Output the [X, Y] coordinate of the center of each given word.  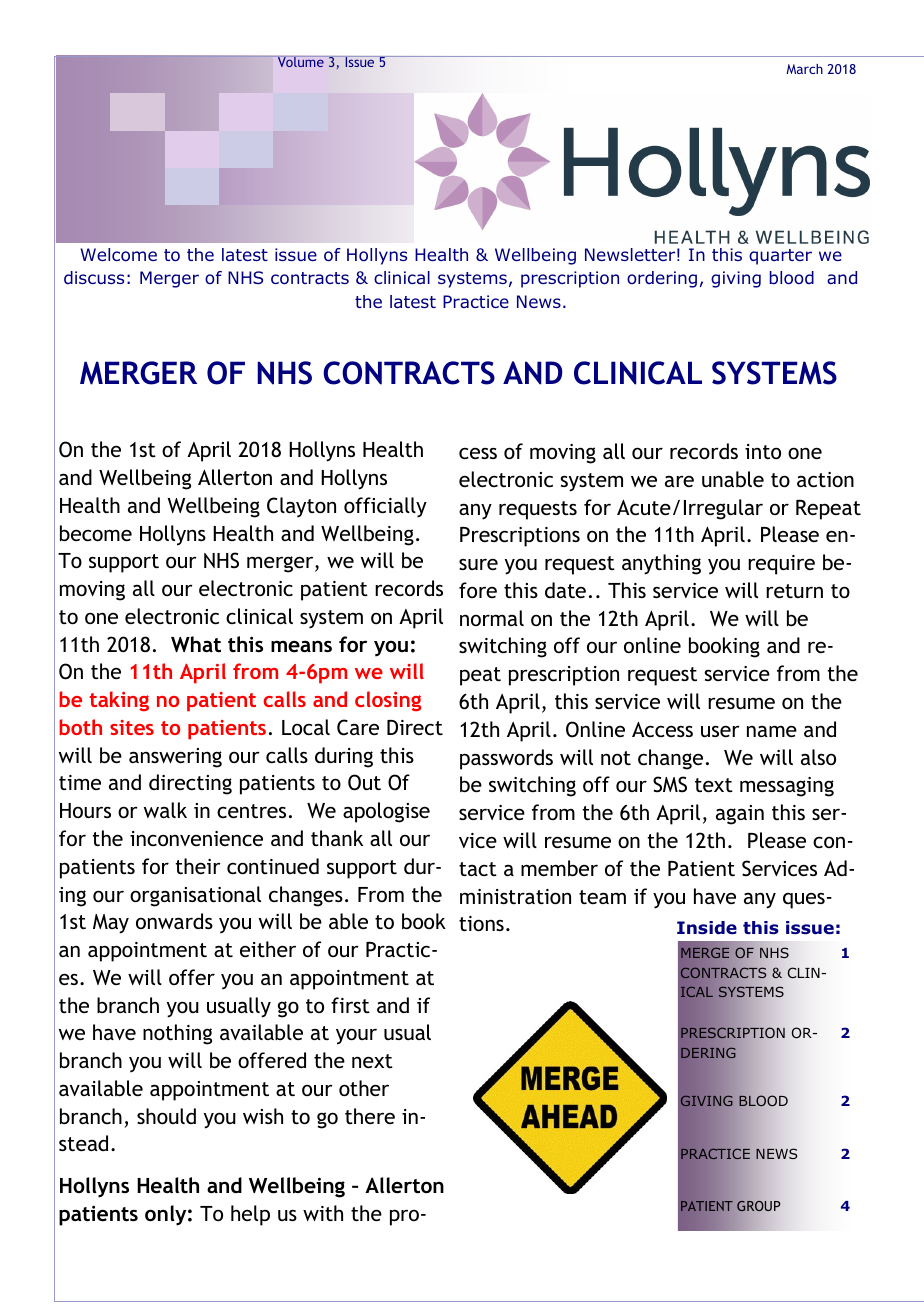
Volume [301, 61]
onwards [174, 921]
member [559, 868]
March [804, 69]
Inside [707, 928]
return [794, 591]
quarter [780, 257]
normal [492, 618]
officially [385, 507]
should [166, 1116]
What [196, 644]
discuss [94, 277]
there [370, 1116]
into [763, 451]
